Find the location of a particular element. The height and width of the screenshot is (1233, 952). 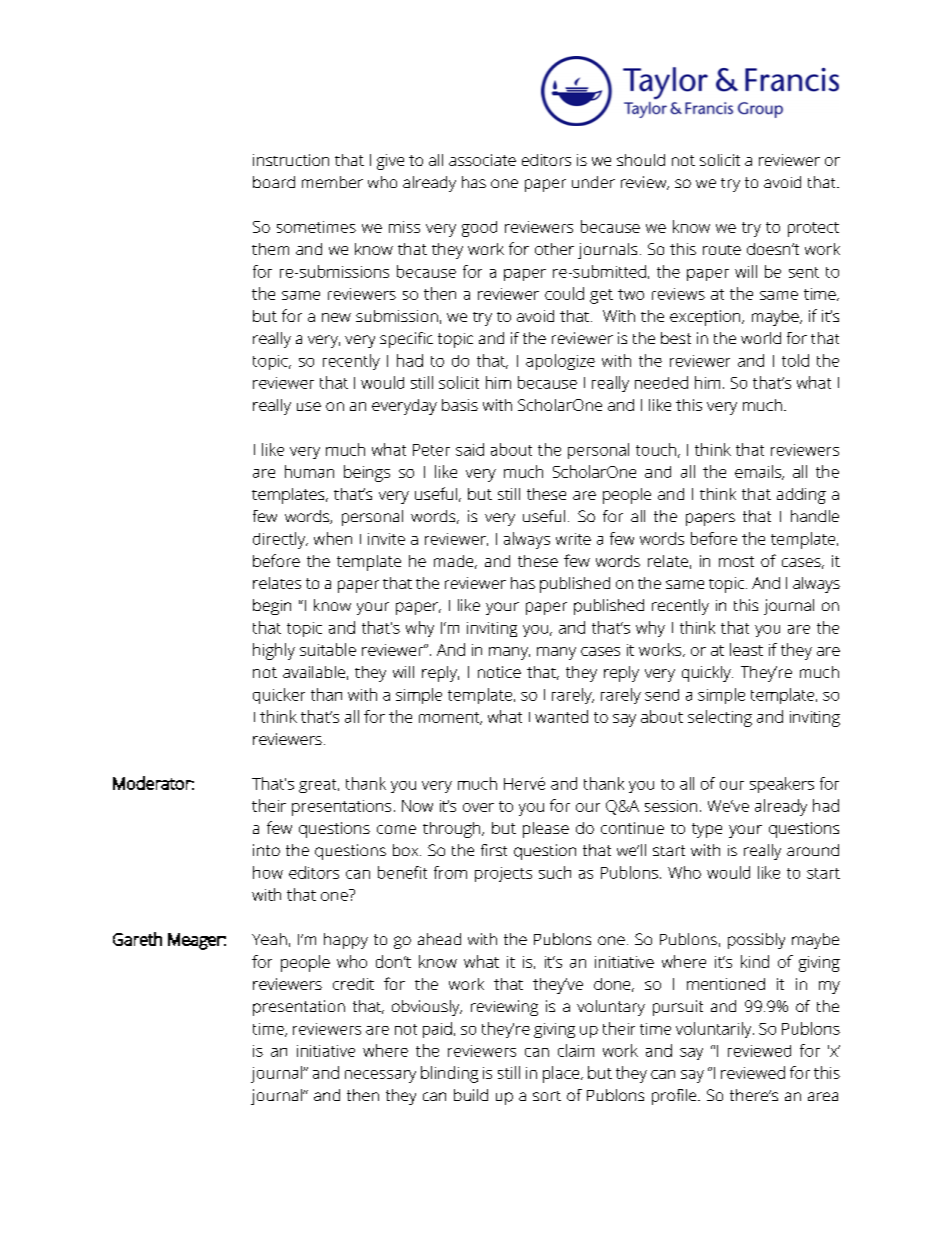

necessary is located at coordinates (380, 1076).
